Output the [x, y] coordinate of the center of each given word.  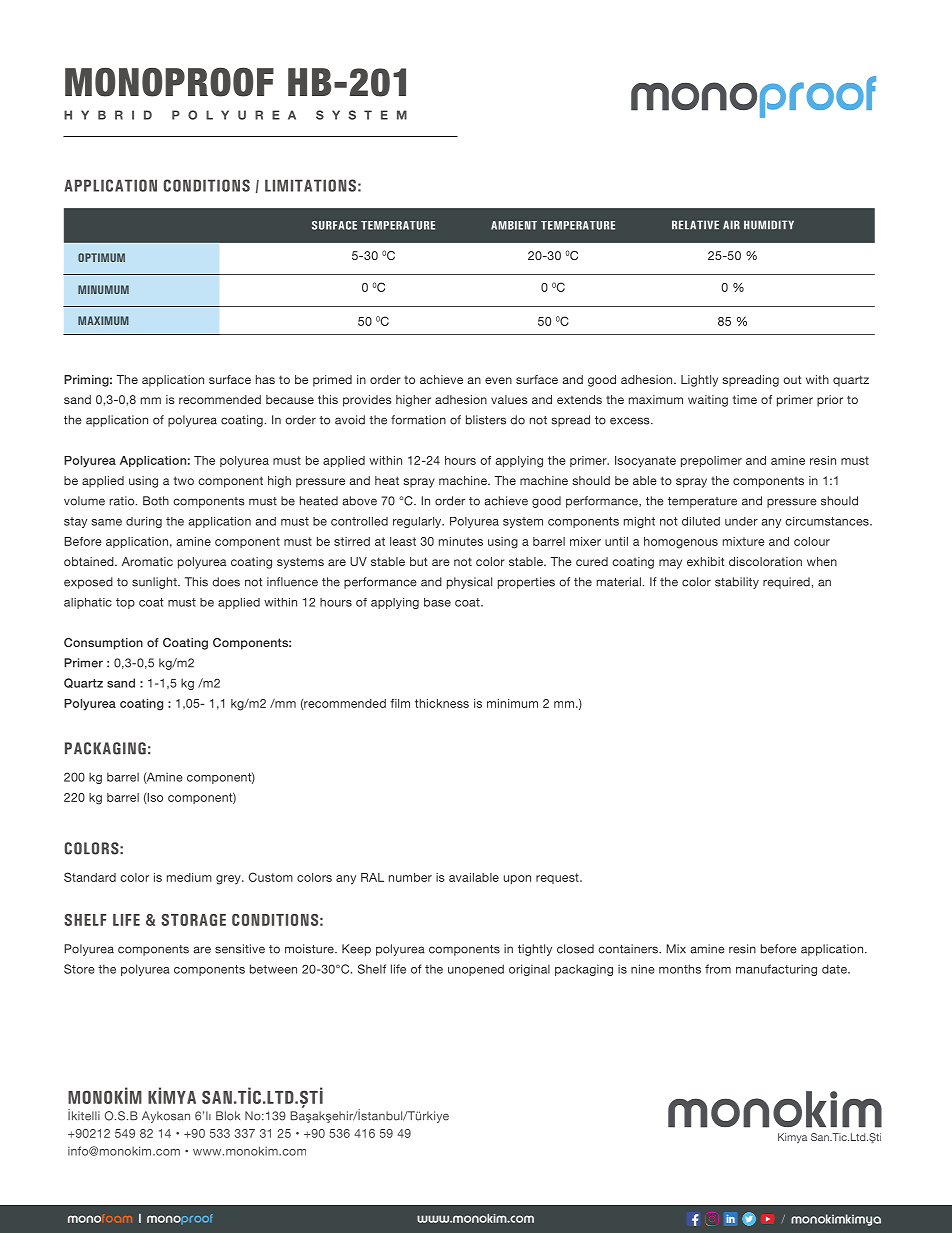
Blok [228, 1116]
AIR [731, 224]
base [437, 602]
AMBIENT [514, 225]
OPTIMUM [101, 257]
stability [737, 583]
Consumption [103, 644]
